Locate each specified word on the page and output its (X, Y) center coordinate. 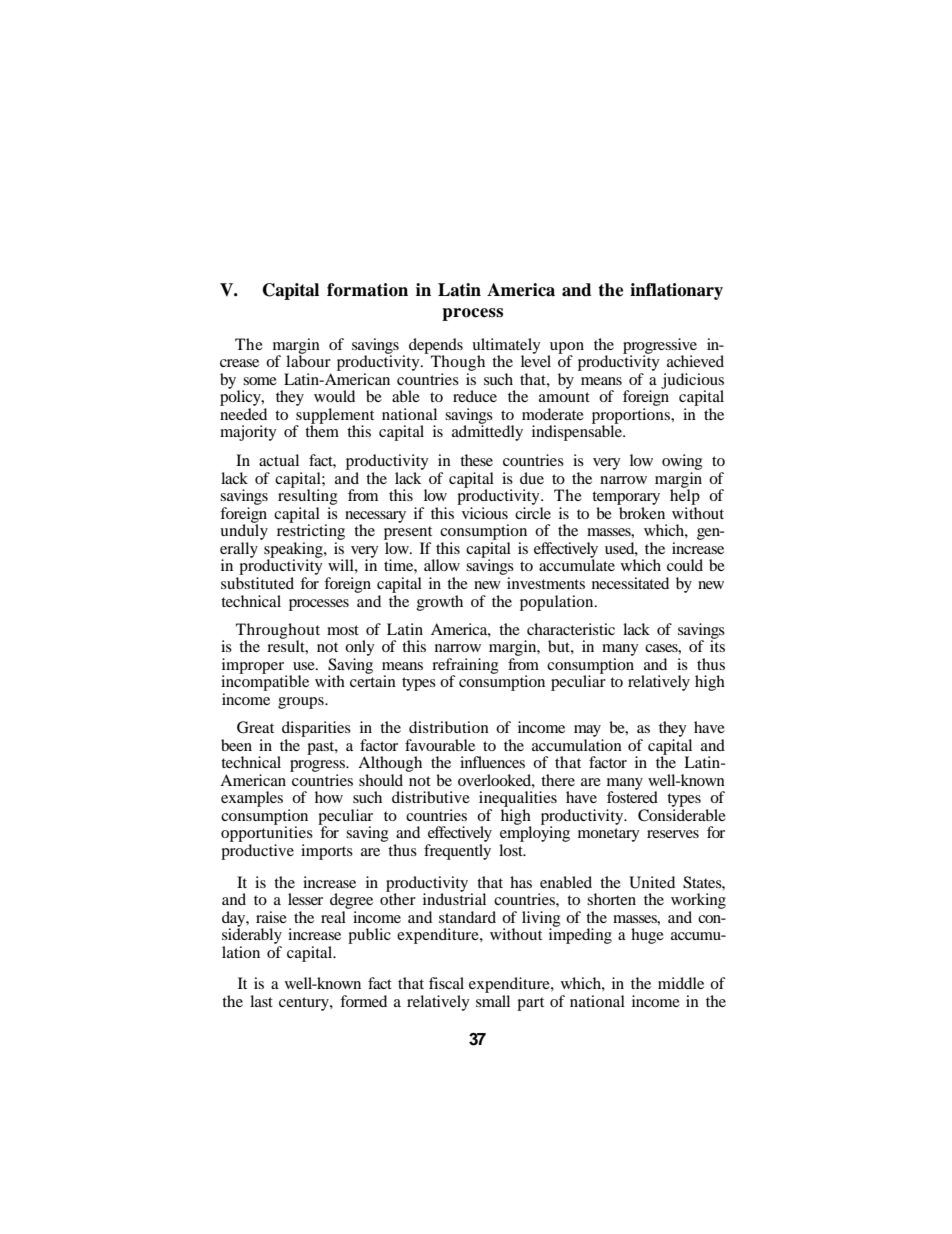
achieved (695, 361)
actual (279, 460)
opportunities (267, 834)
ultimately (506, 347)
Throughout (278, 632)
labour (308, 360)
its (717, 645)
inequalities (518, 800)
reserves (673, 834)
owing (682, 462)
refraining (465, 667)
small (493, 999)
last (261, 1001)
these (476, 460)
